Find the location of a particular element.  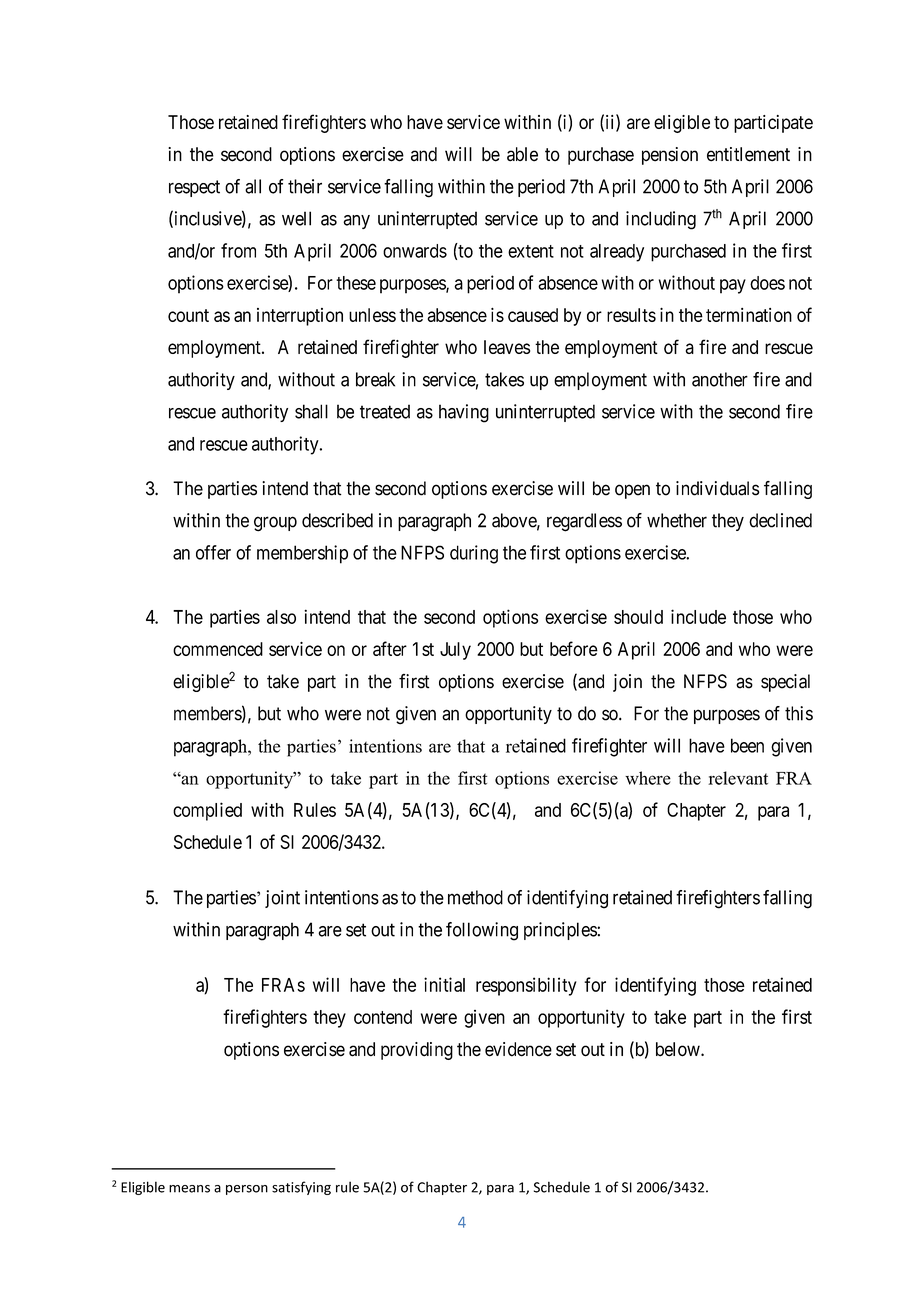

July is located at coordinates (455, 651).
